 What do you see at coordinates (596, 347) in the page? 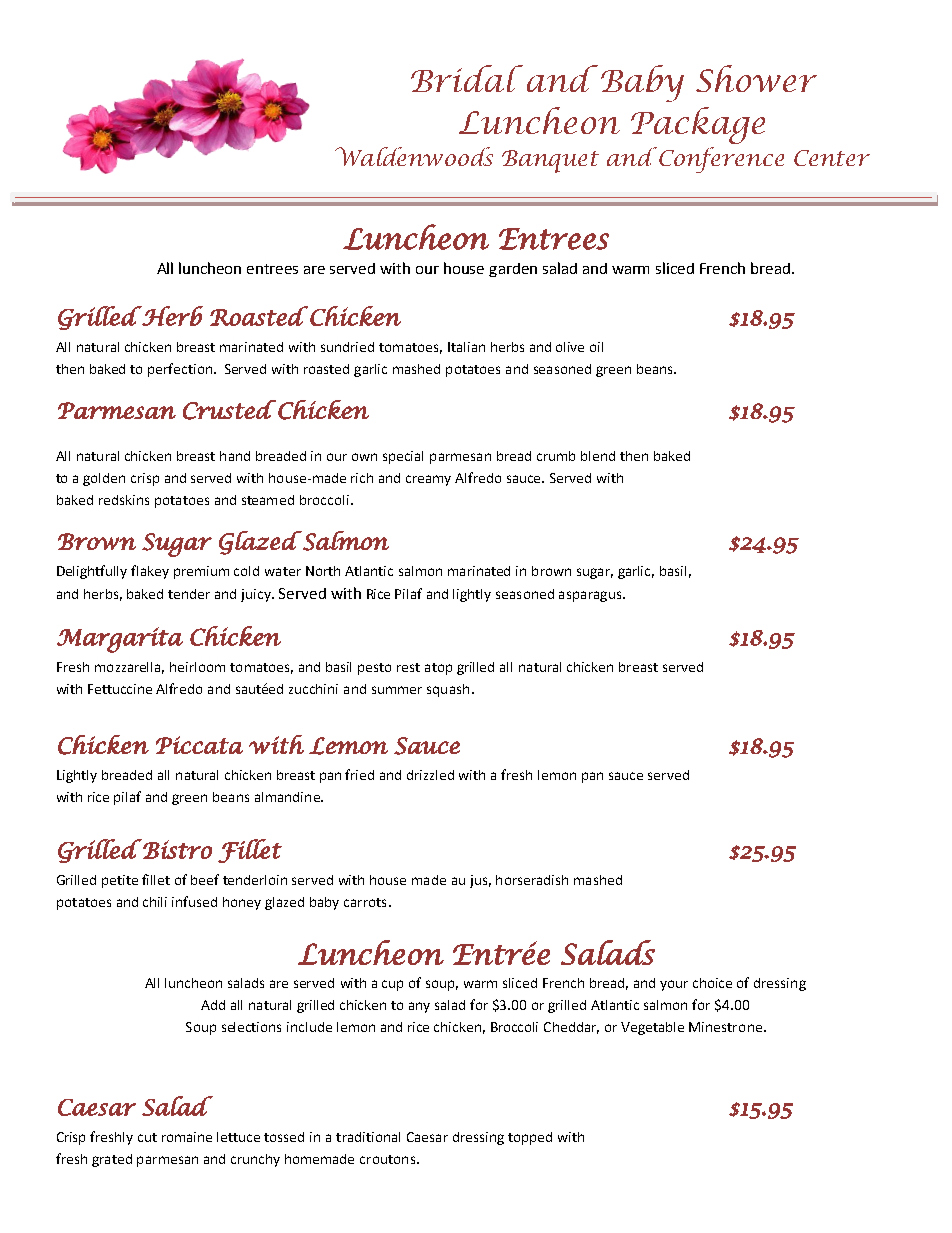
I see `oil` at bounding box center [596, 347].
